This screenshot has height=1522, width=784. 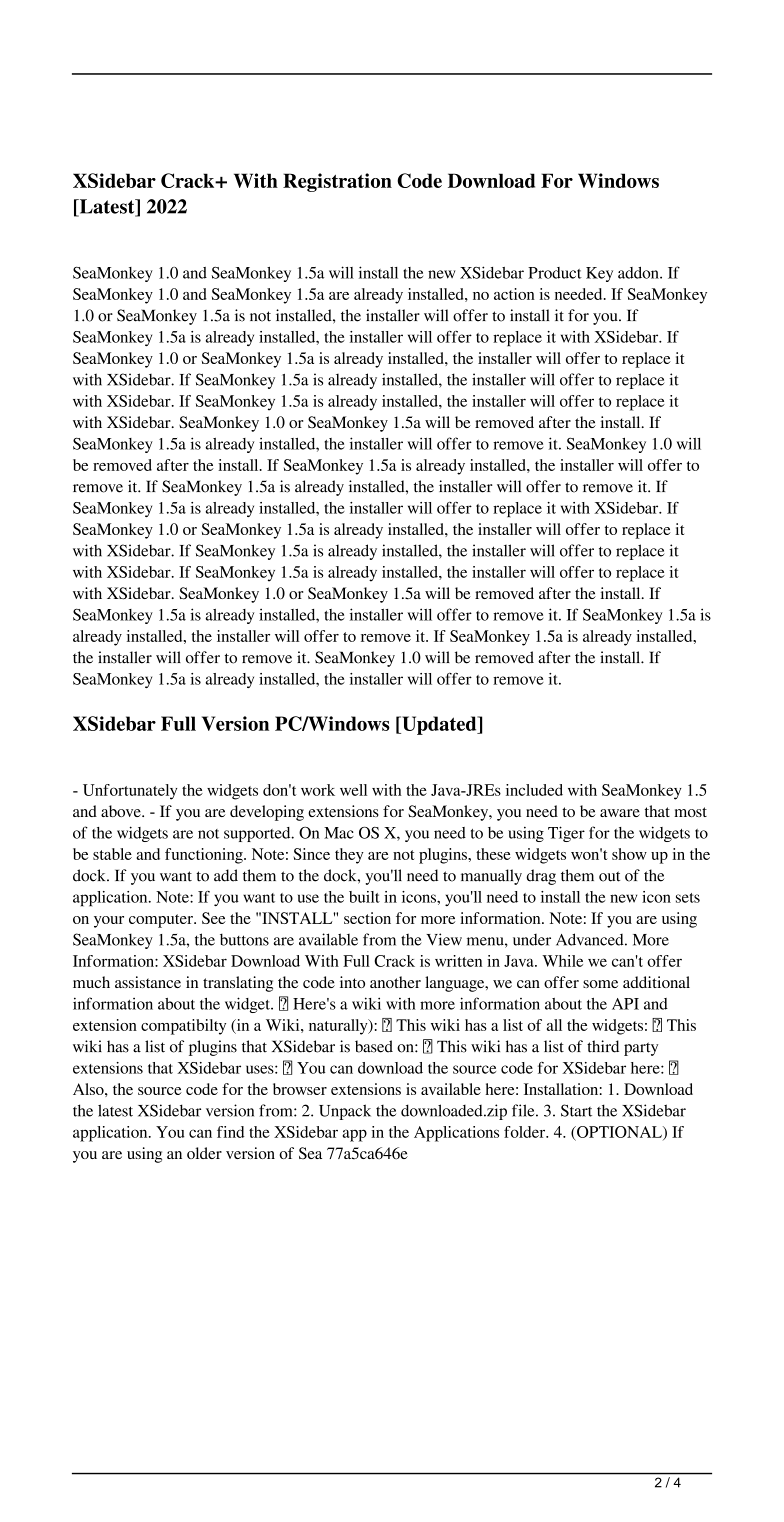 What do you see at coordinates (364, 897) in the screenshot?
I see `built` at bounding box center [364, 897].
